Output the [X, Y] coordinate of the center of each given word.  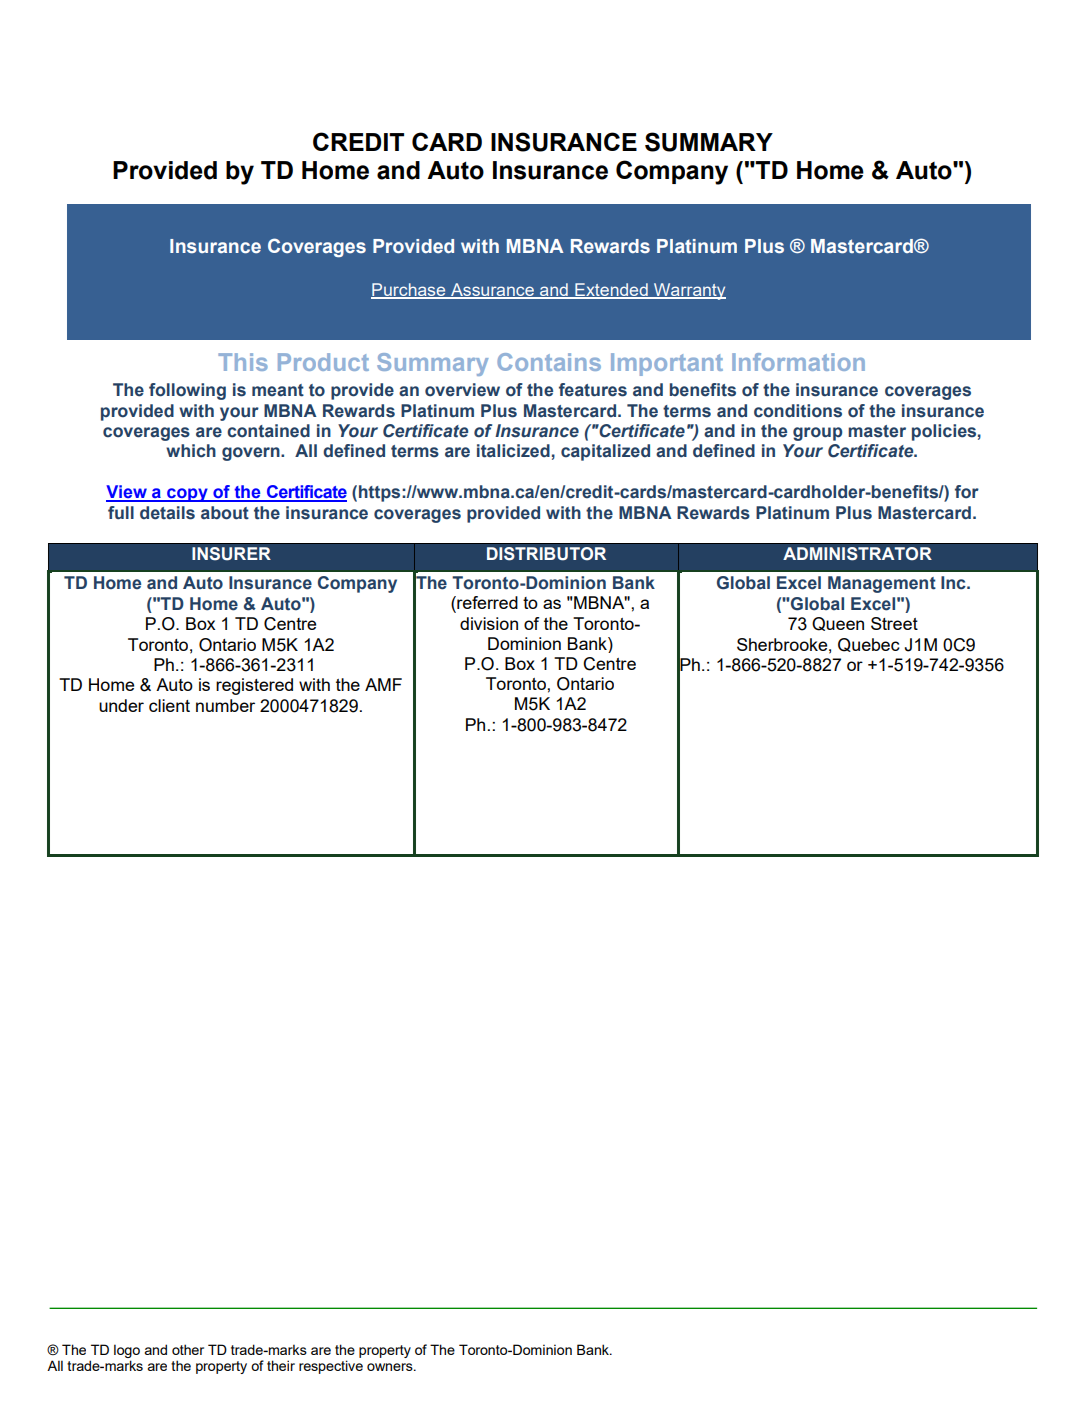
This [243, 362]
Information [798, 362]
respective [331, 1367]
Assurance [492, 290]
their [281, 1365]
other [188, 1349]
